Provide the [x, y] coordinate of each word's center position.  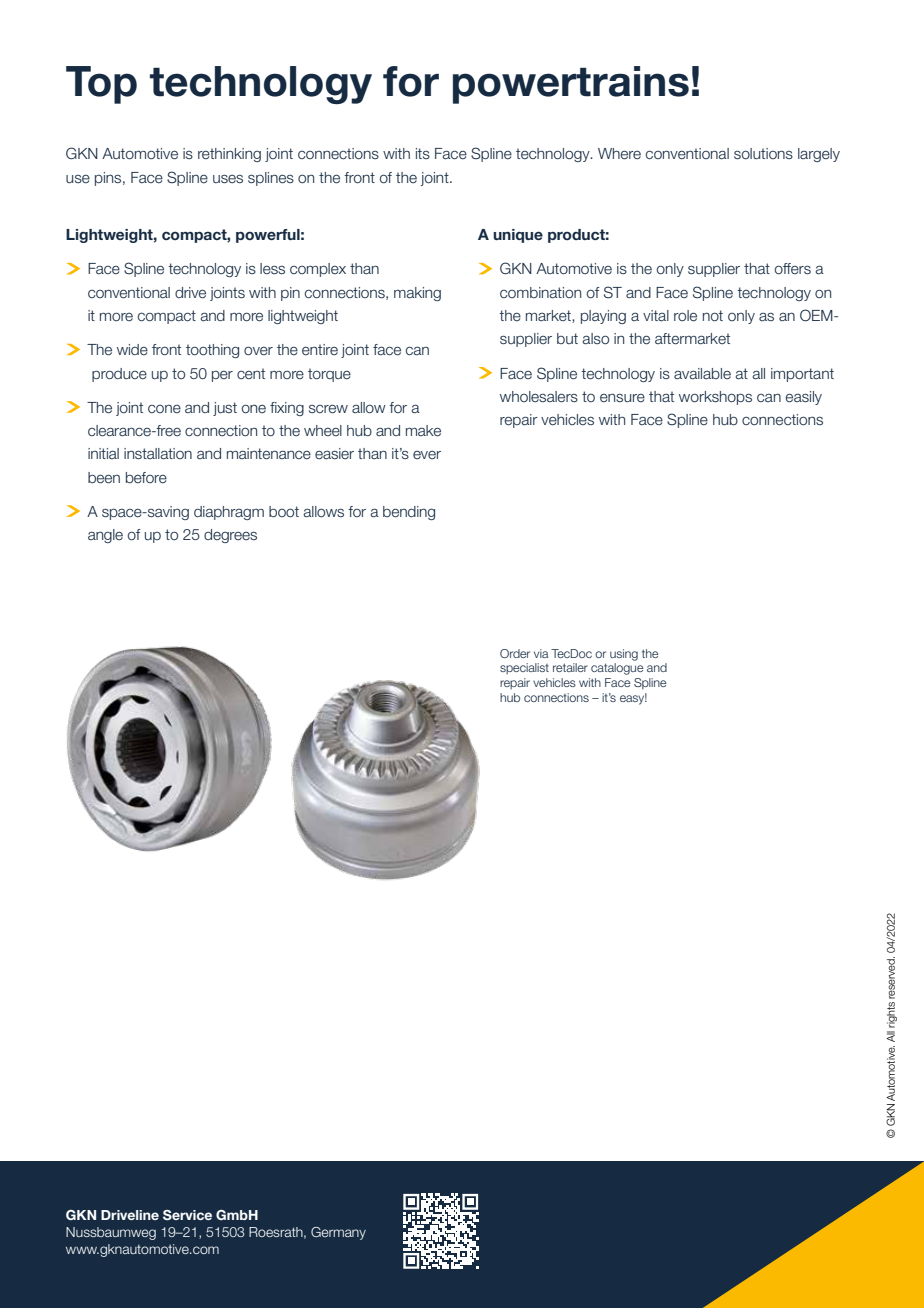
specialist [524, 668]
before [146, 477]
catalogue [617, 669]
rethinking [229, 155]
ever [427, 455]
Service [187, 1215]
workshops [715, 398]
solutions [763, 153]
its [423, 153]
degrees [230, 536]
